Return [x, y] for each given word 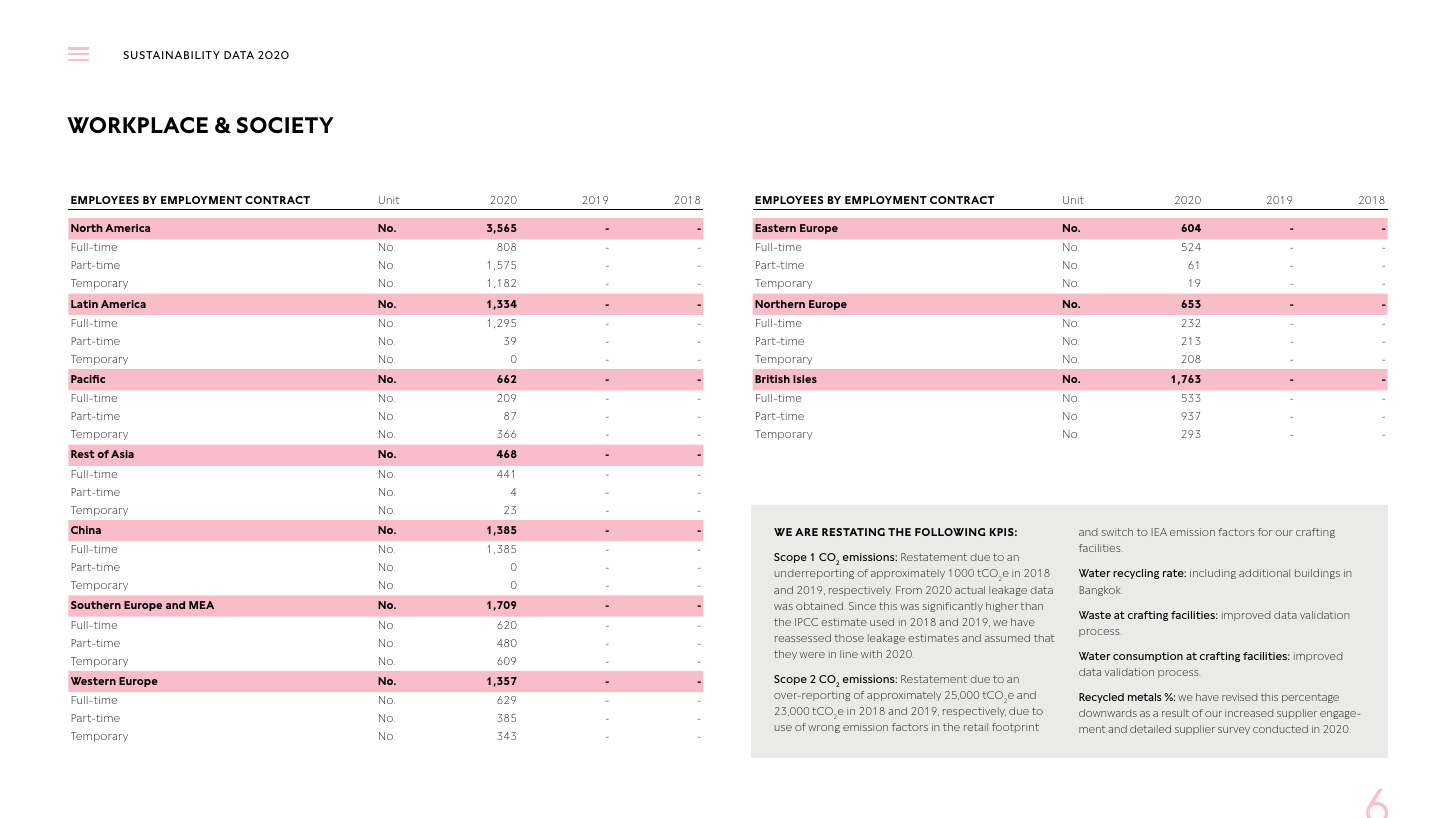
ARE [806, 532]
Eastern [775, 228]
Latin [84, 304]
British [772, 379]
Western [93, 681]
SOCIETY [285, 125]
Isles [805, 379]
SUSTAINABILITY [171, 55]
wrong [824, 729]
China [86, 530]
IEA [1159, 532]
